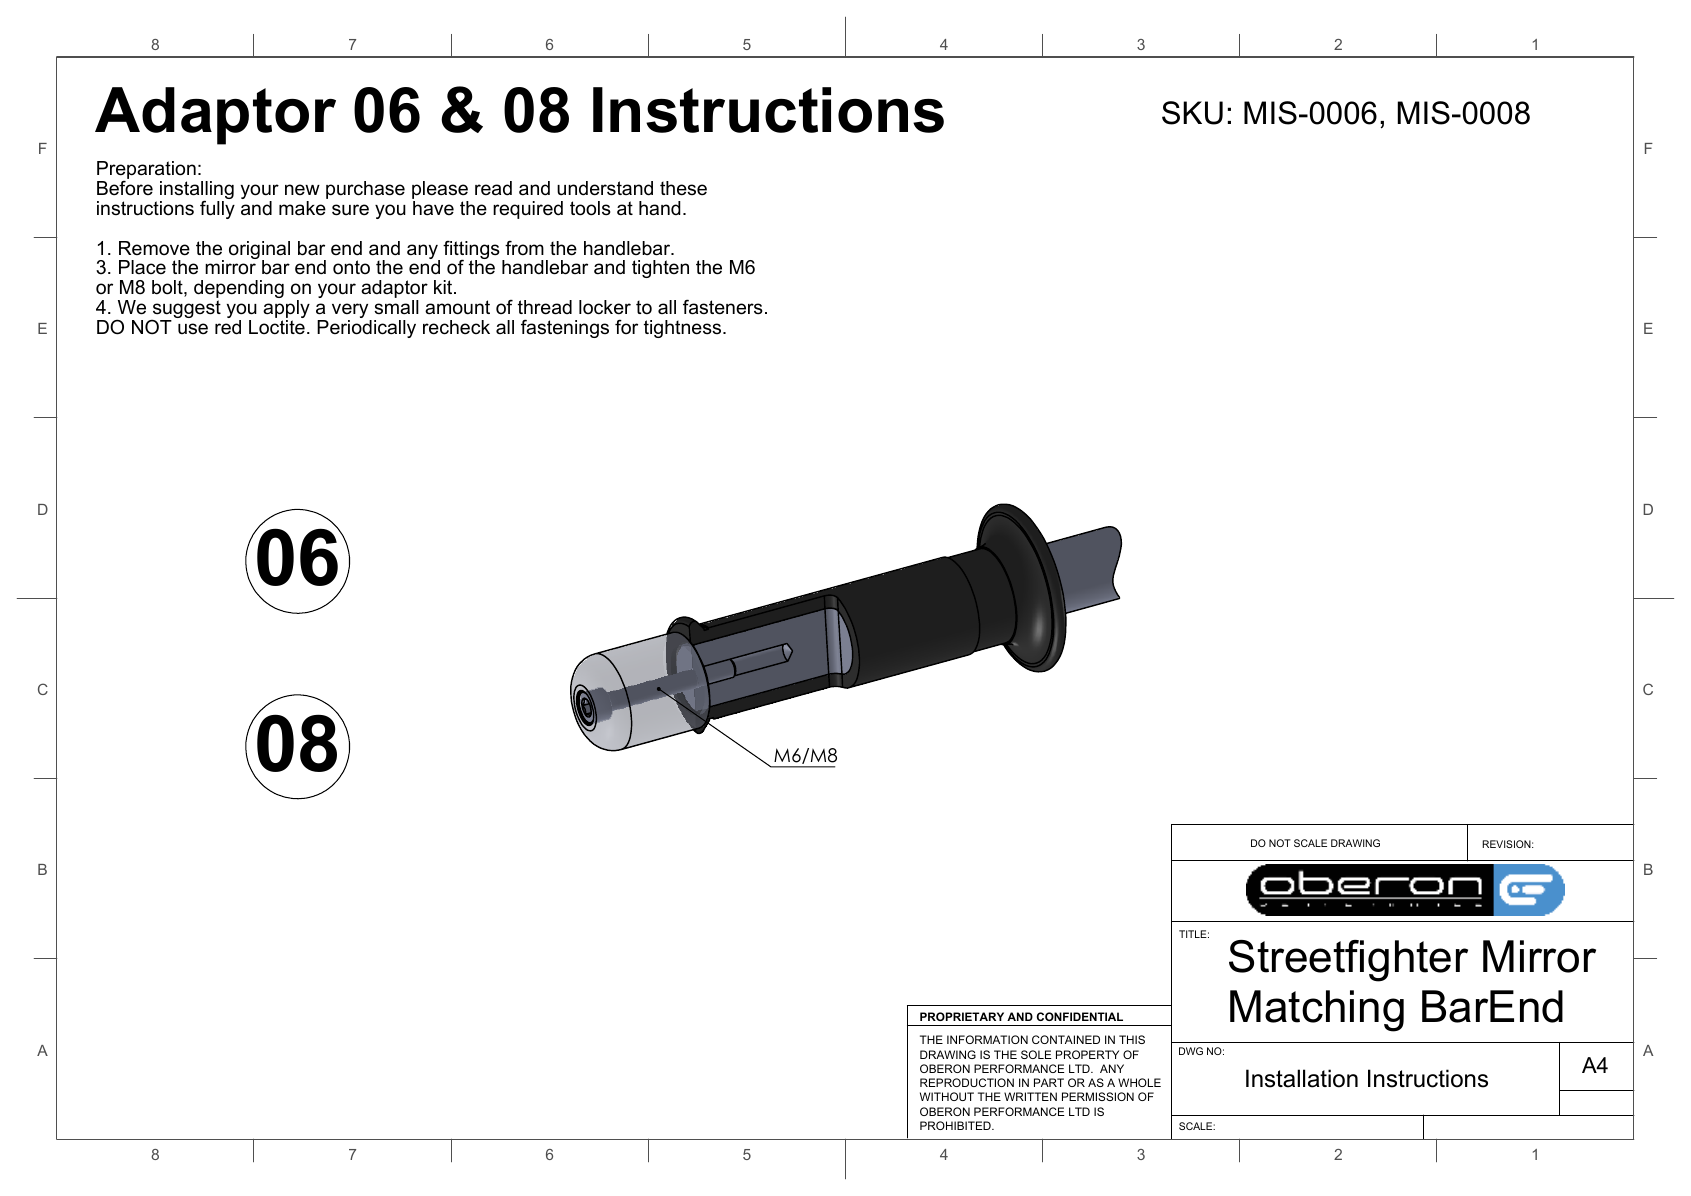  What do you see at coordinates (302, 190) in the screenshot?
I see `new` at bounding box center [302, 190].
